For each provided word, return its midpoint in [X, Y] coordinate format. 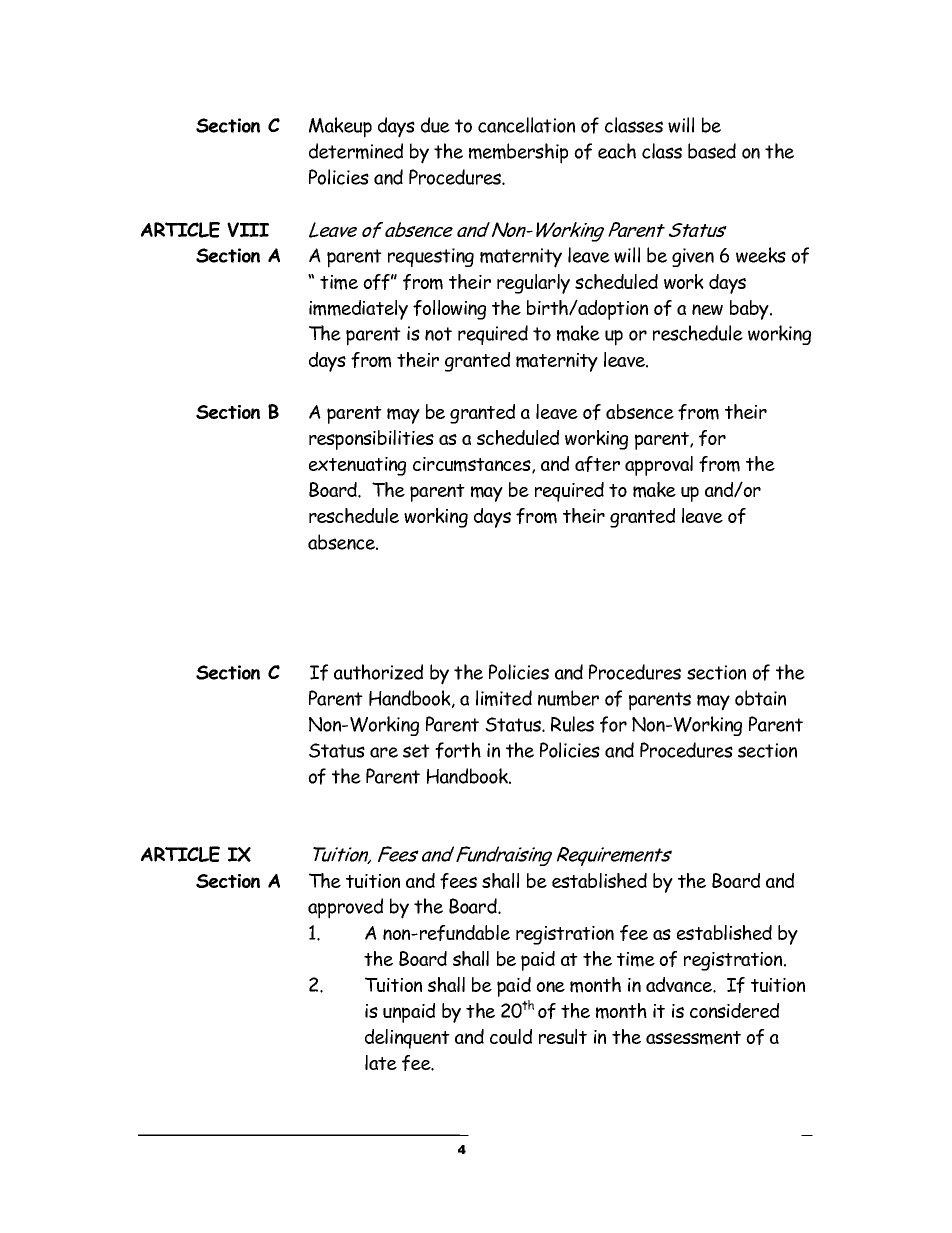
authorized [378, 672]
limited [504, 698]
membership [518, 153]
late [381, 1062]
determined [356, 151]
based [712, 151]
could [511, 1036]
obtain [760, 698]
